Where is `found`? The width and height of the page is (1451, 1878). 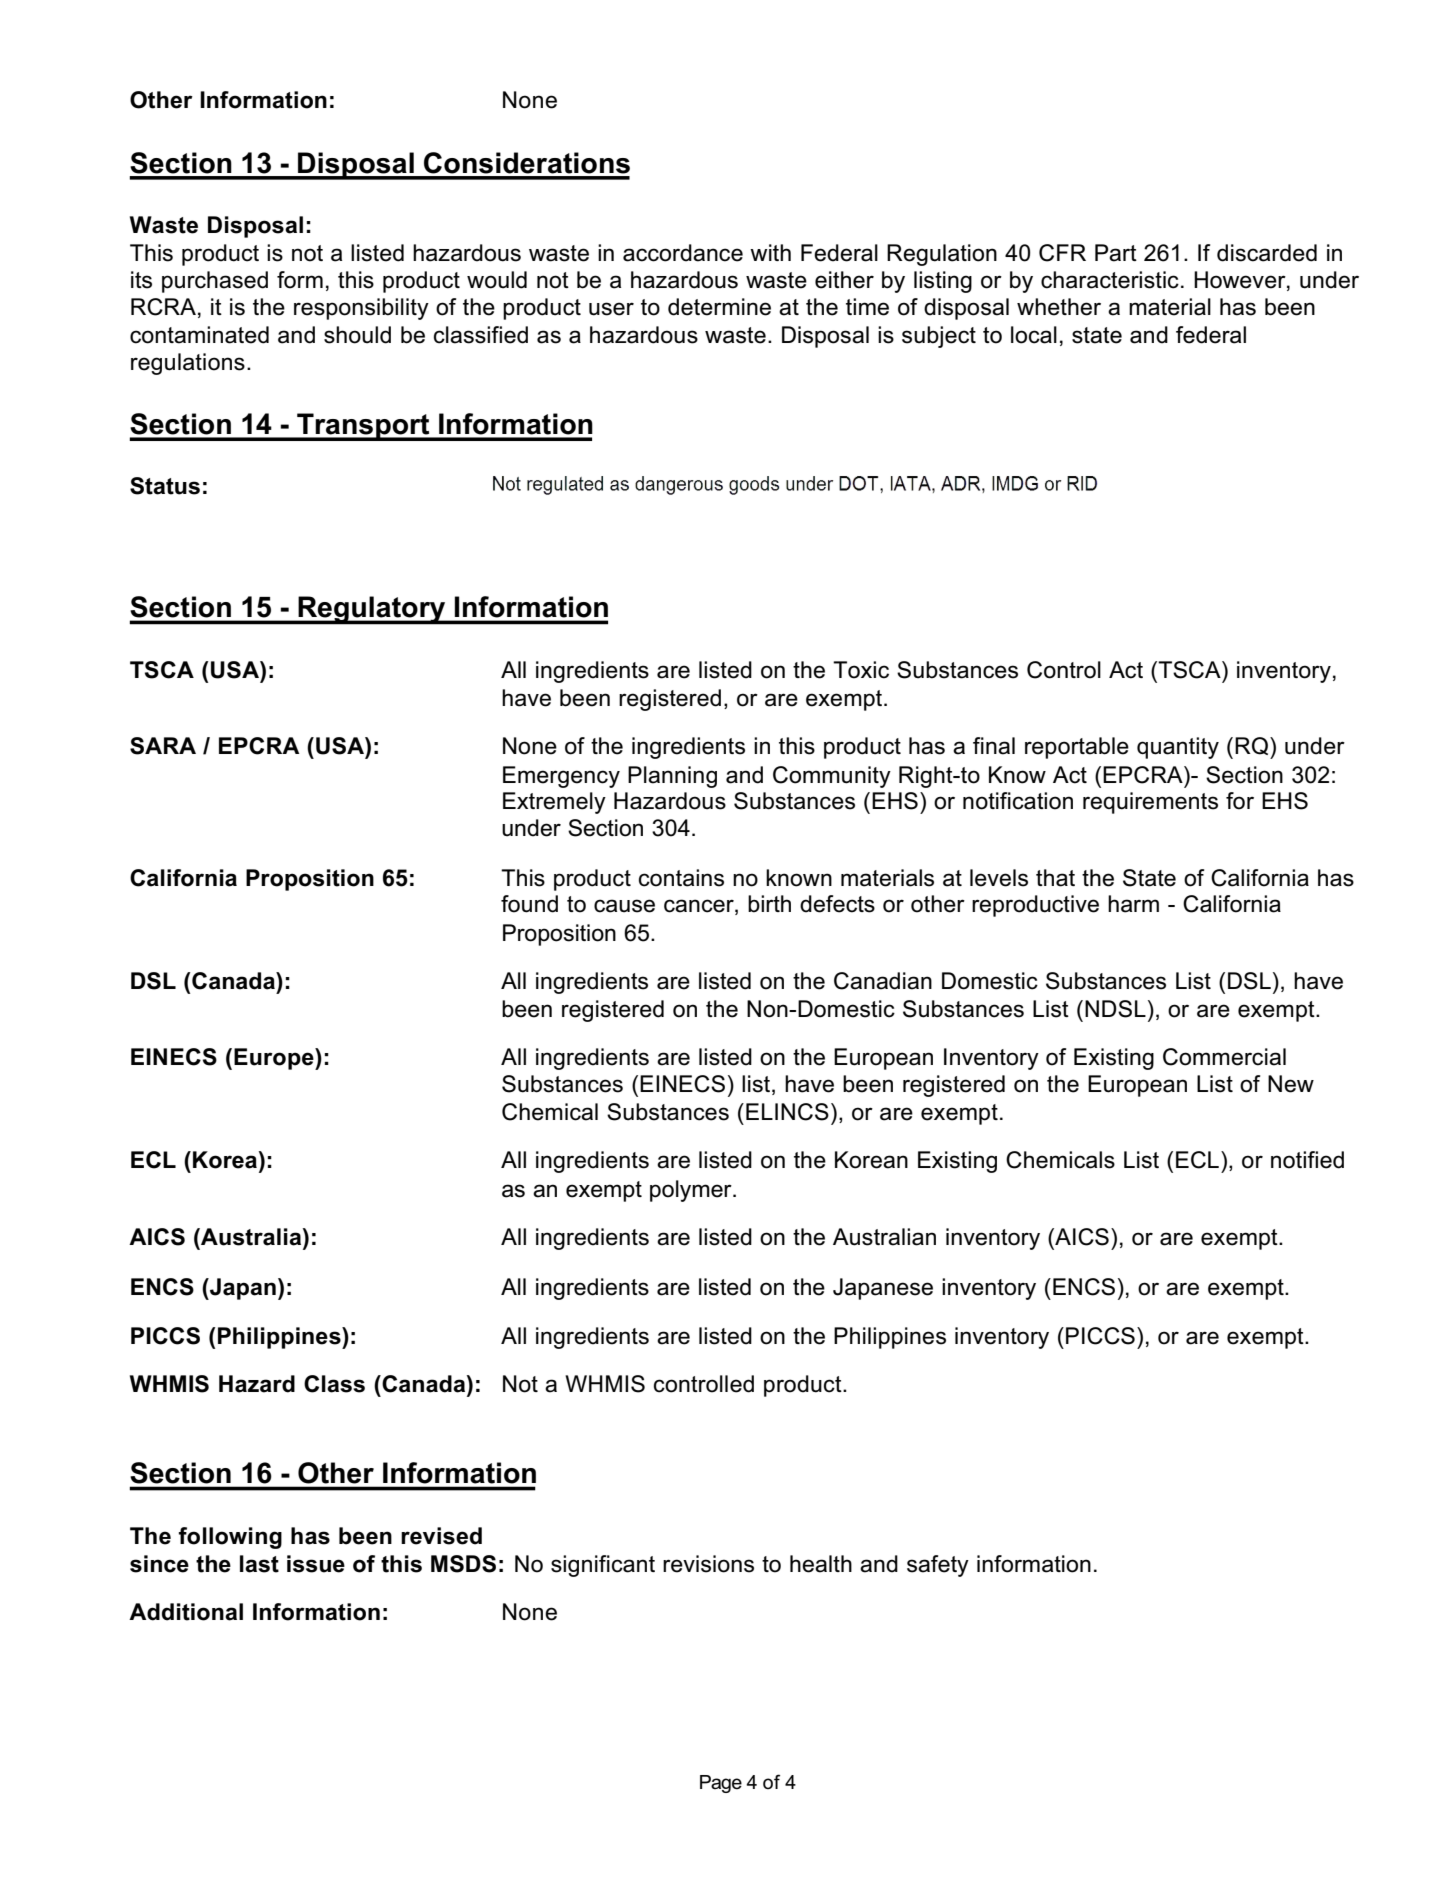
found is located at coordinates (529, 904).
